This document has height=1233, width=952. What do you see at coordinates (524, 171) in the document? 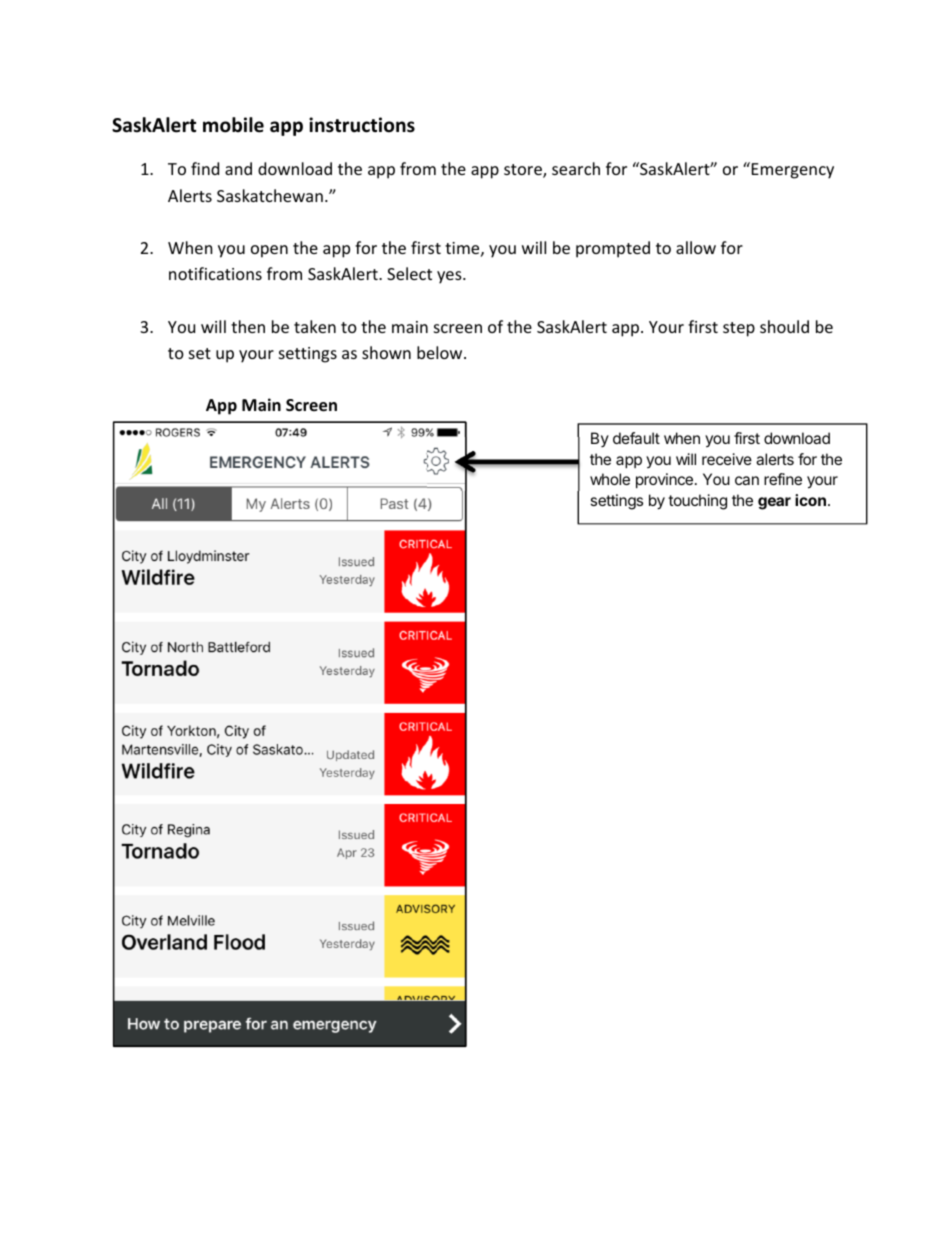
I see `store` at bounding box center [524, 171].
